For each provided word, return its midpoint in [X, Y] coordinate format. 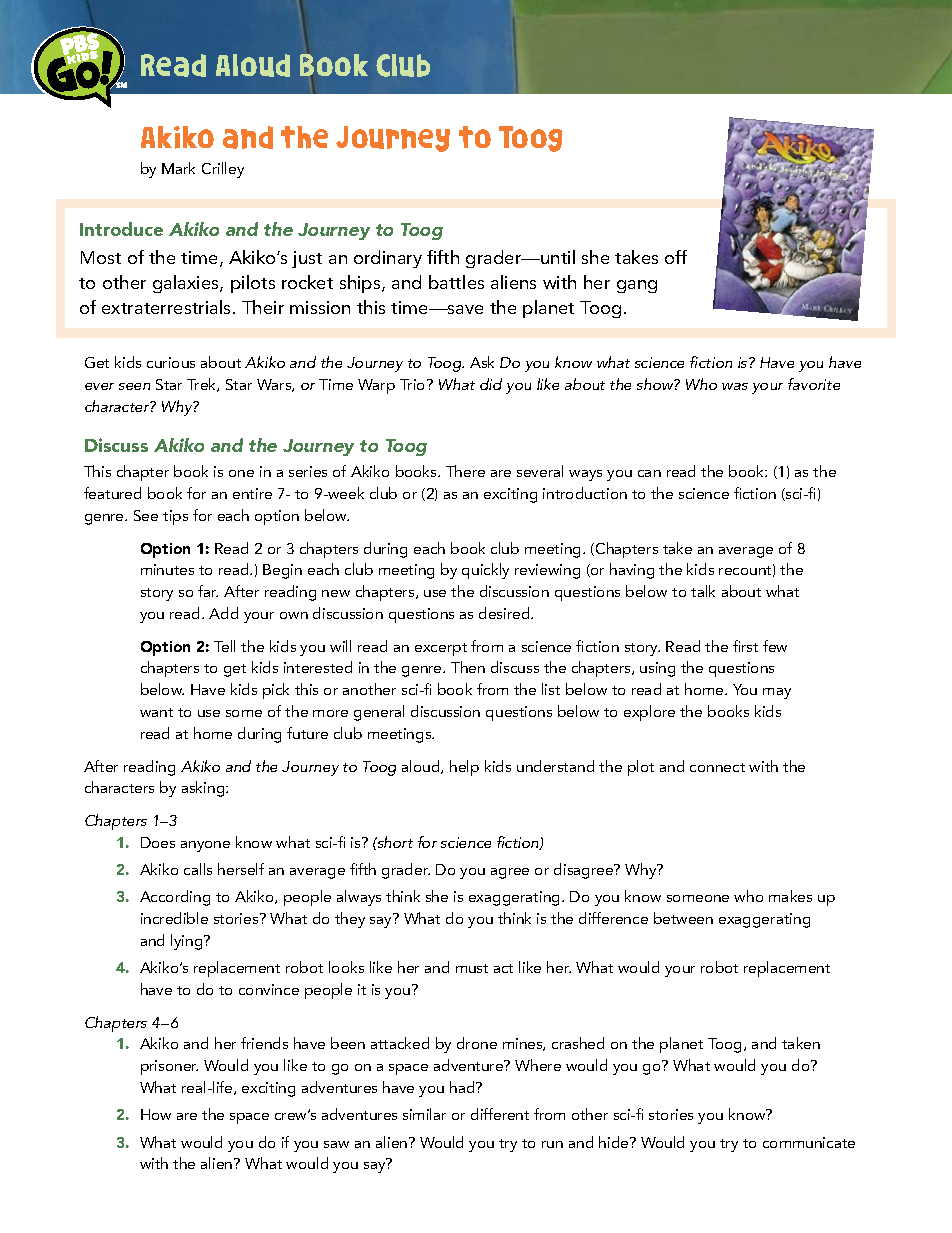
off [676, 257]
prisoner [169, 1067]
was [735, 386]
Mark [178, 168]
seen [134, 386]
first [745, 646]
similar [424, 1114]
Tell [224, 646]
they [350, 920]
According [175, 898]
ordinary [388, 259]
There [465, 471]
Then [468, 667]
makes [790, 896]
